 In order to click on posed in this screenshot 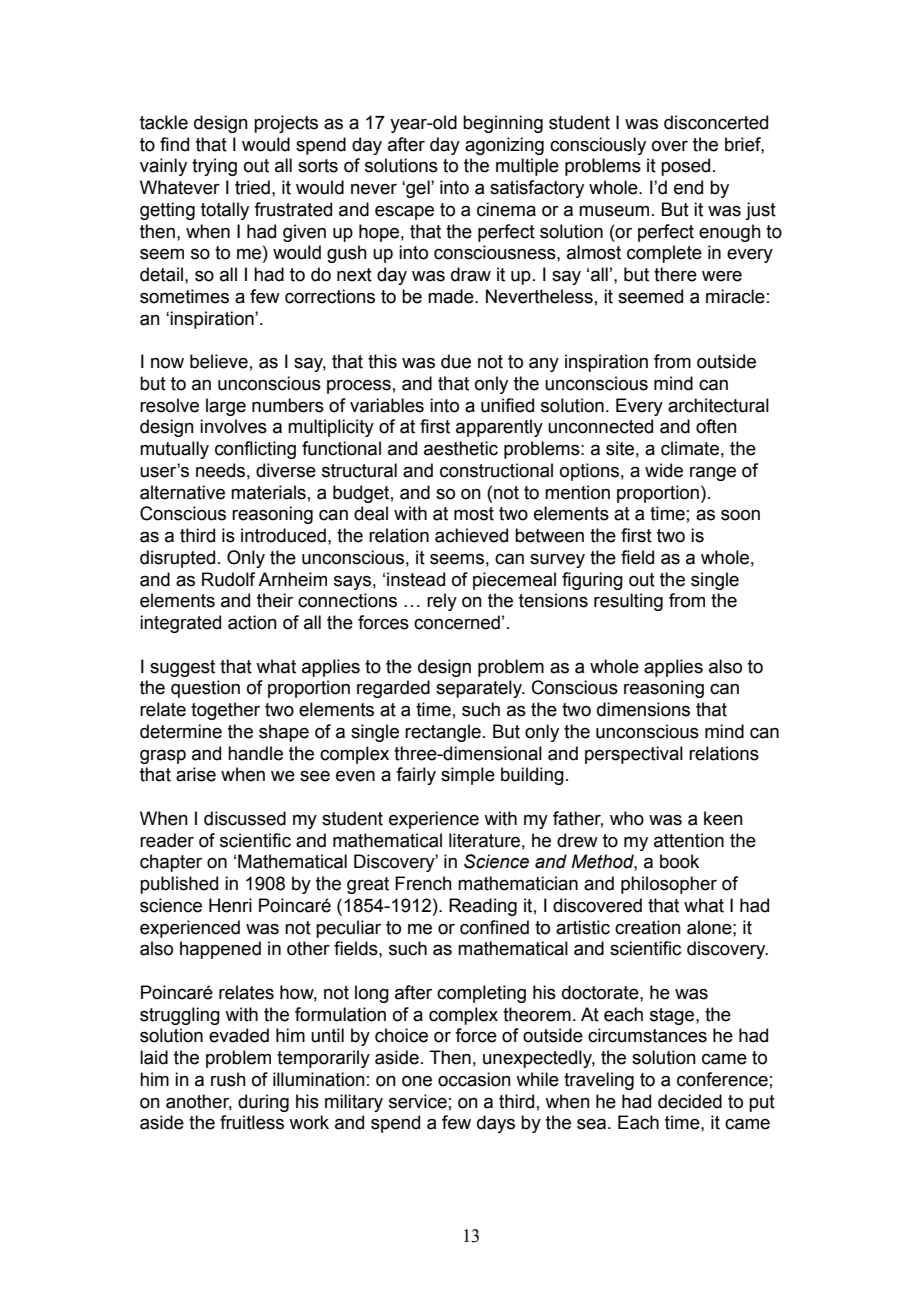, I will do `click(685, 167)`.
